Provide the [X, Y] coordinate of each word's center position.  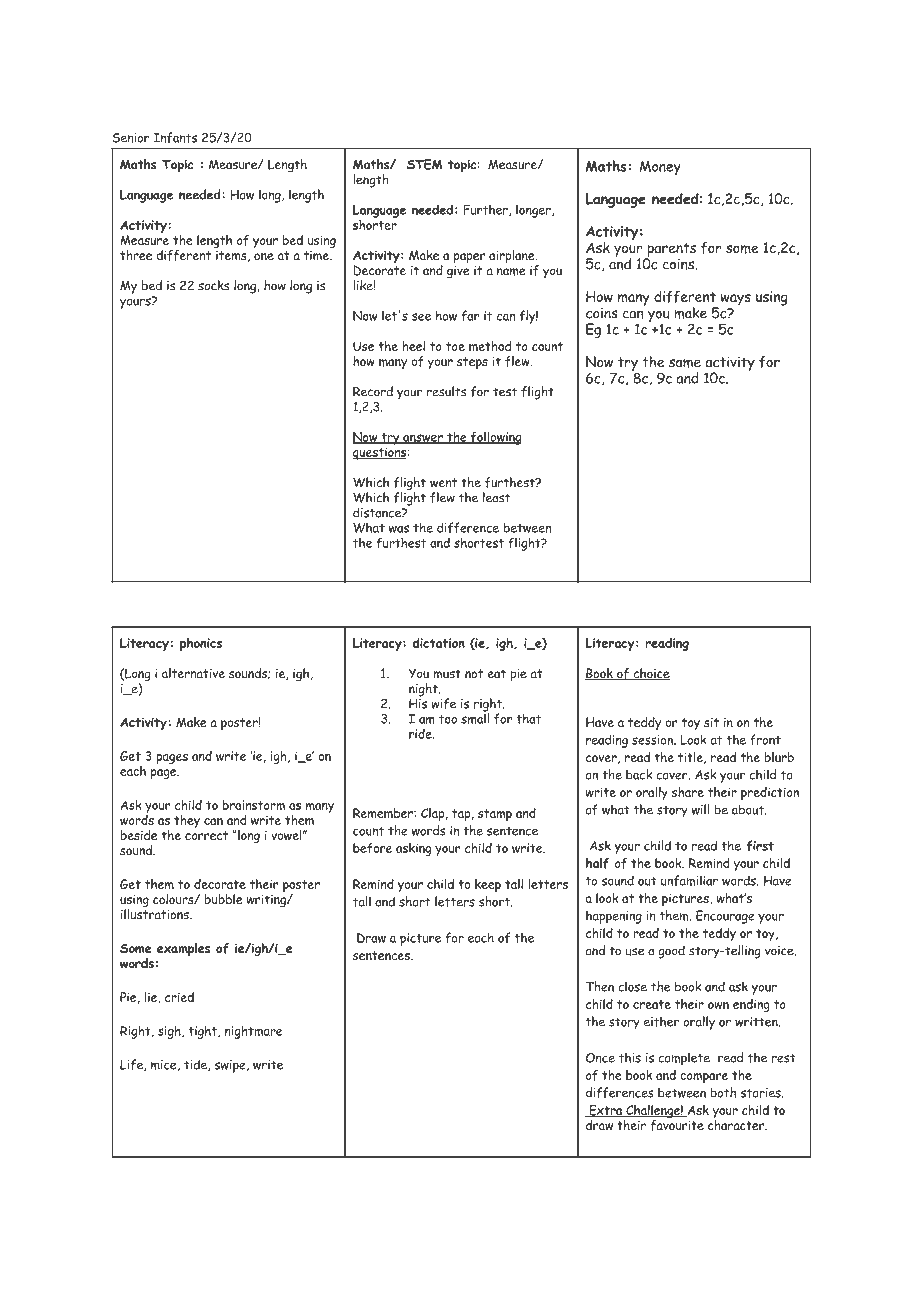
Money [660, 168]
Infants [175, 137]
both [723, 1092]
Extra [606, 1111]
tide [196, 1065]
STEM [425, 164]
